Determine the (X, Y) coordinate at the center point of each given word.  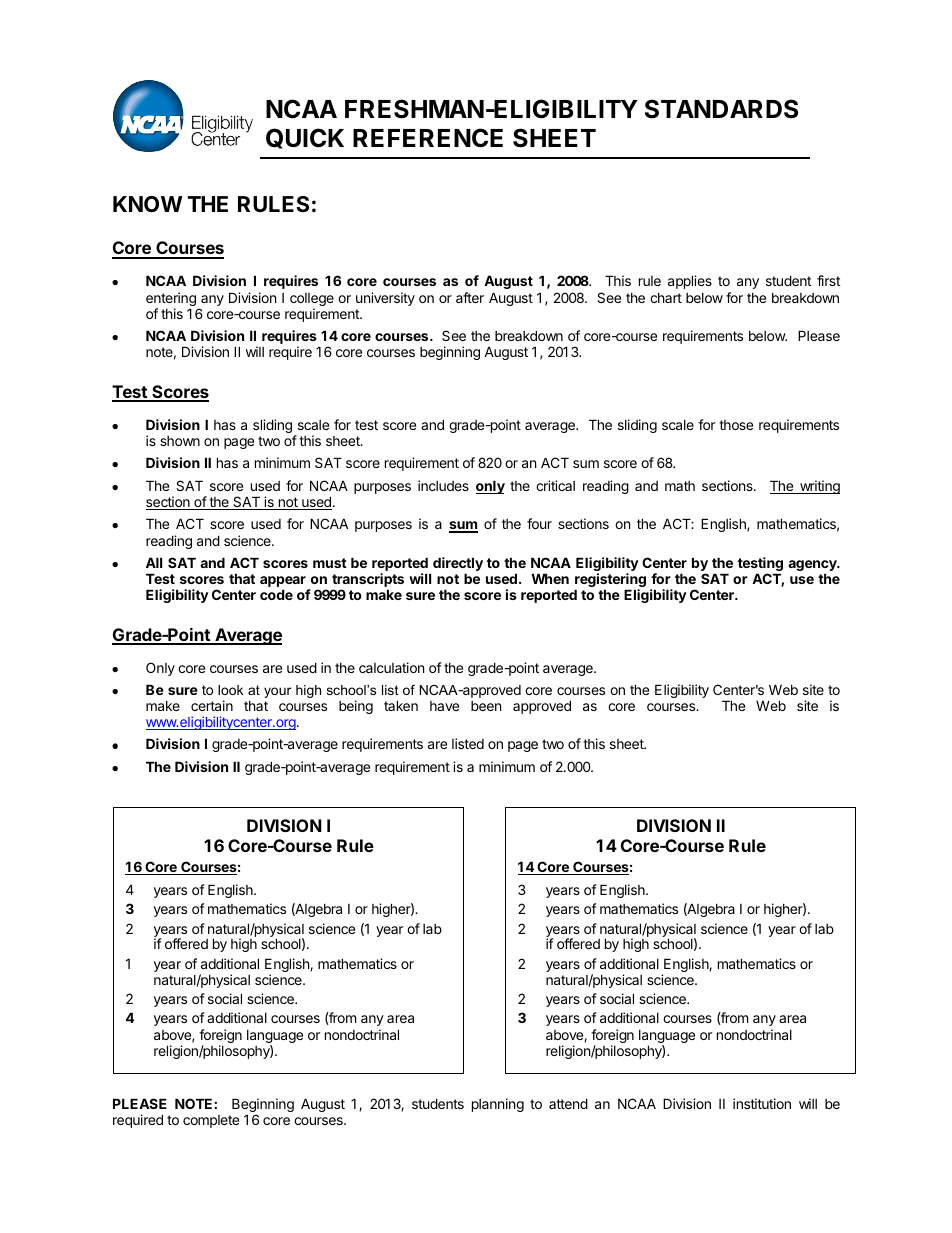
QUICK (305, 138)
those (736, 425)
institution (762, 1103)
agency (813, 567)
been (486, 706)
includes (443, 485)
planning (498, 1105)
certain (212, 705)
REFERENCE (428, 138)
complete (211, 1121)
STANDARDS (721, 109)
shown (180, 441)
